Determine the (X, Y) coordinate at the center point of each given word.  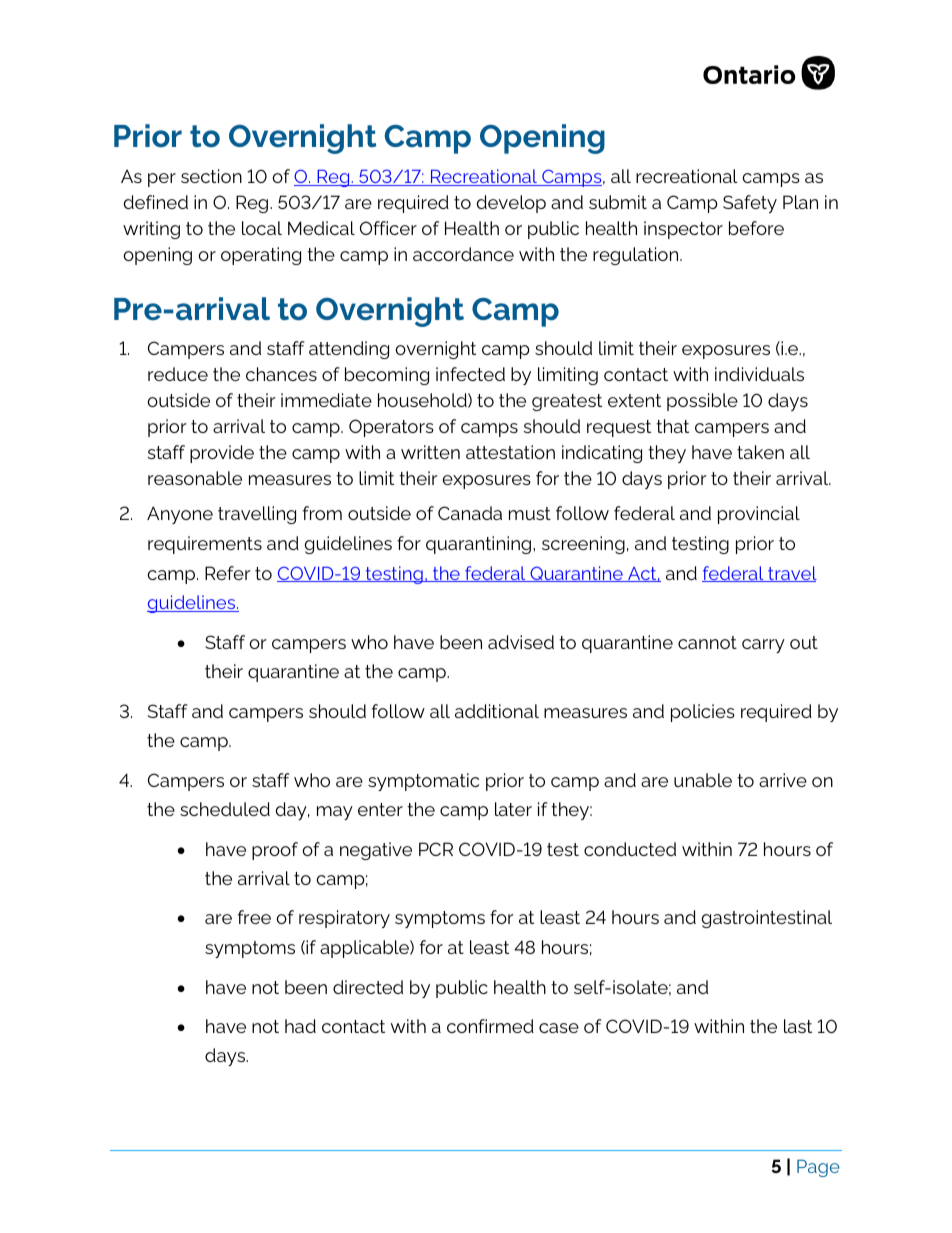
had (300, 1026)
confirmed (490, 1026)
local (262, 228)
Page (818, 1168)
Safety (750, 204)
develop (511, 204)
